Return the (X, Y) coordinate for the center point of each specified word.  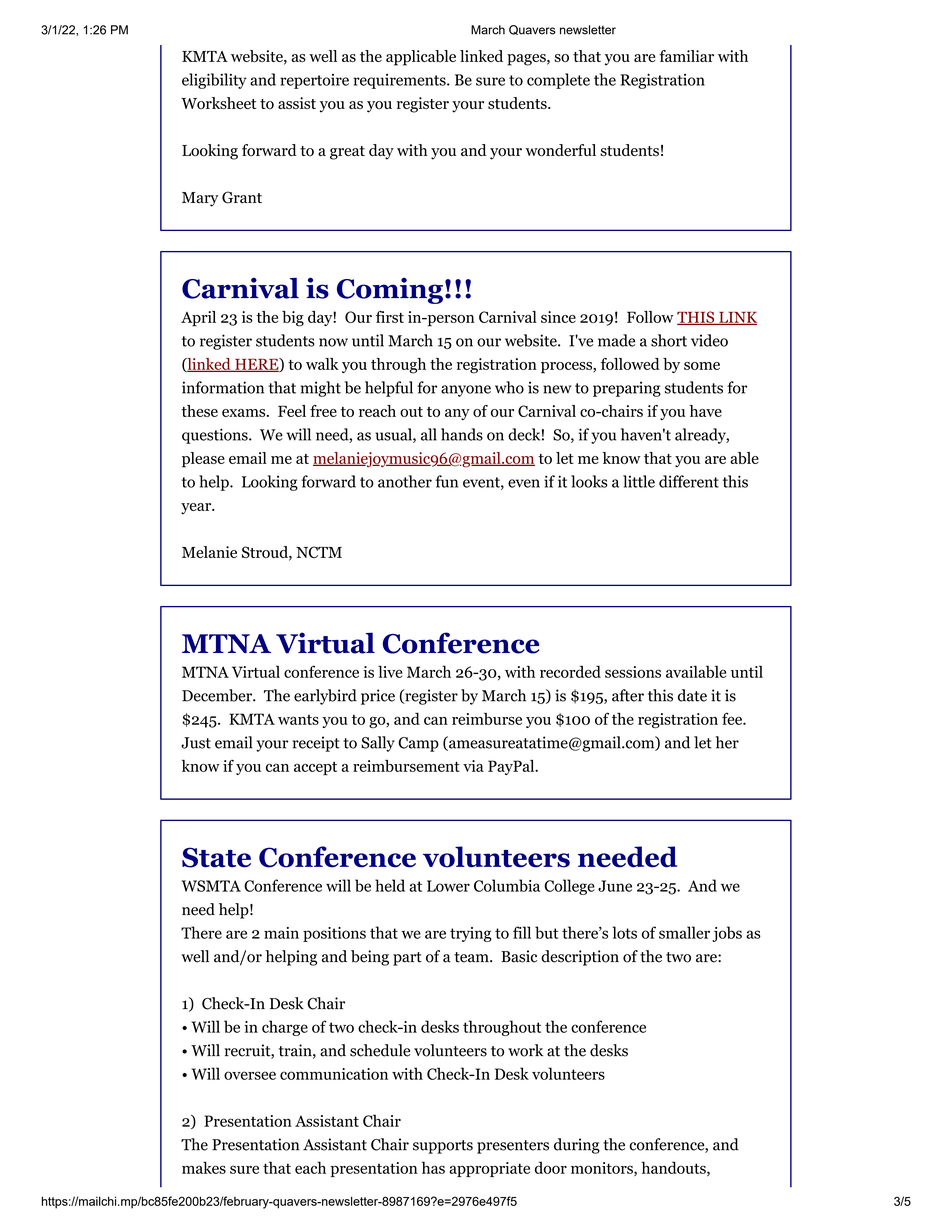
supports (443, 1147)
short (669, 340)
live (390, 671)
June (615, 886)
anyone (466, 391)
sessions (633, 672)
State (216, 857)
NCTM (319, 552)
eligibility (214, 81)
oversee (250, 1075)
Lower (448, 886)
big (293, 319)
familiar (686, 56)
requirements (400, 81)
